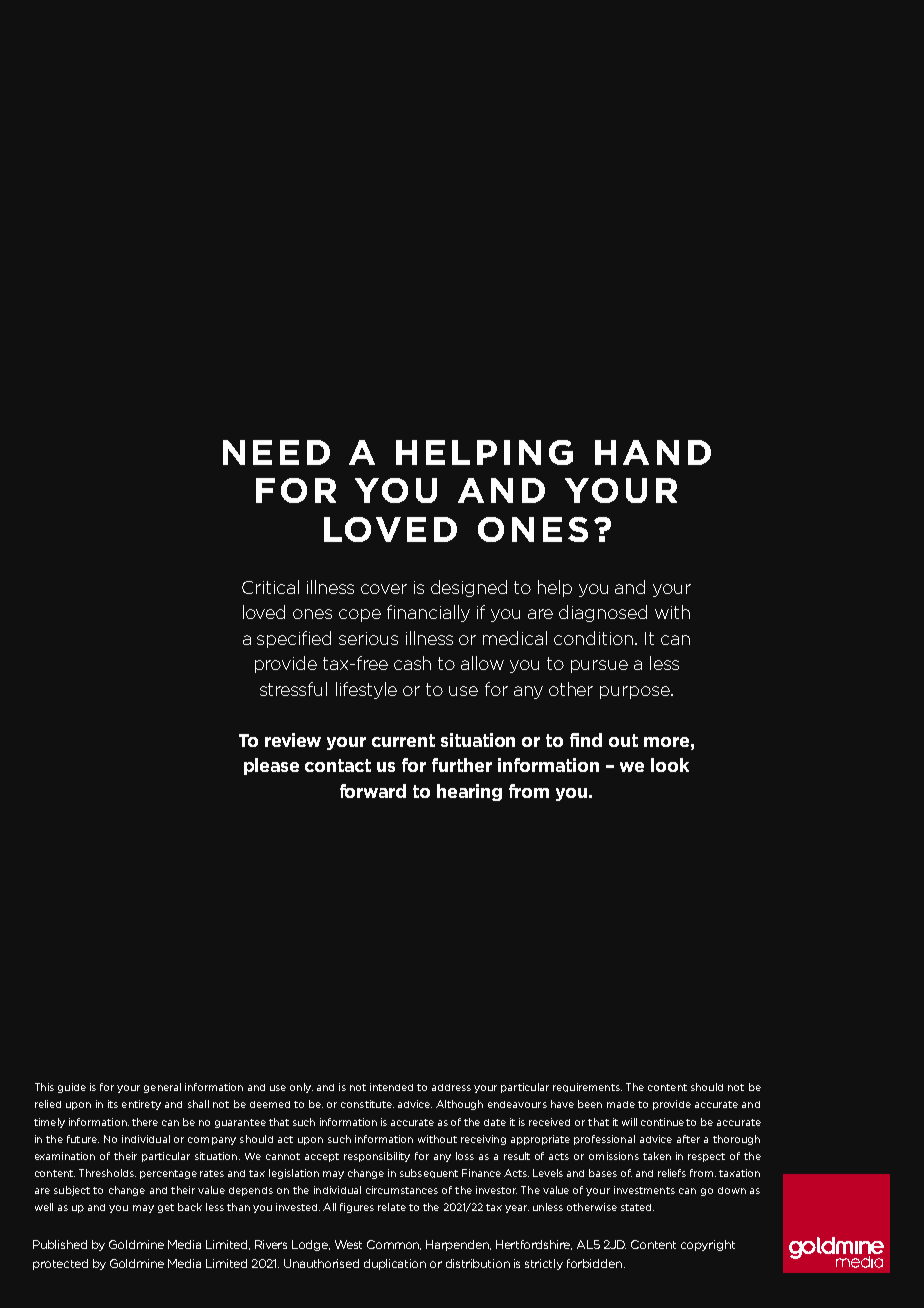 The height and width of the document is (1308, 924). Describe the element at coordinates (276, 452) in the document. I see `NEED` at that location.
